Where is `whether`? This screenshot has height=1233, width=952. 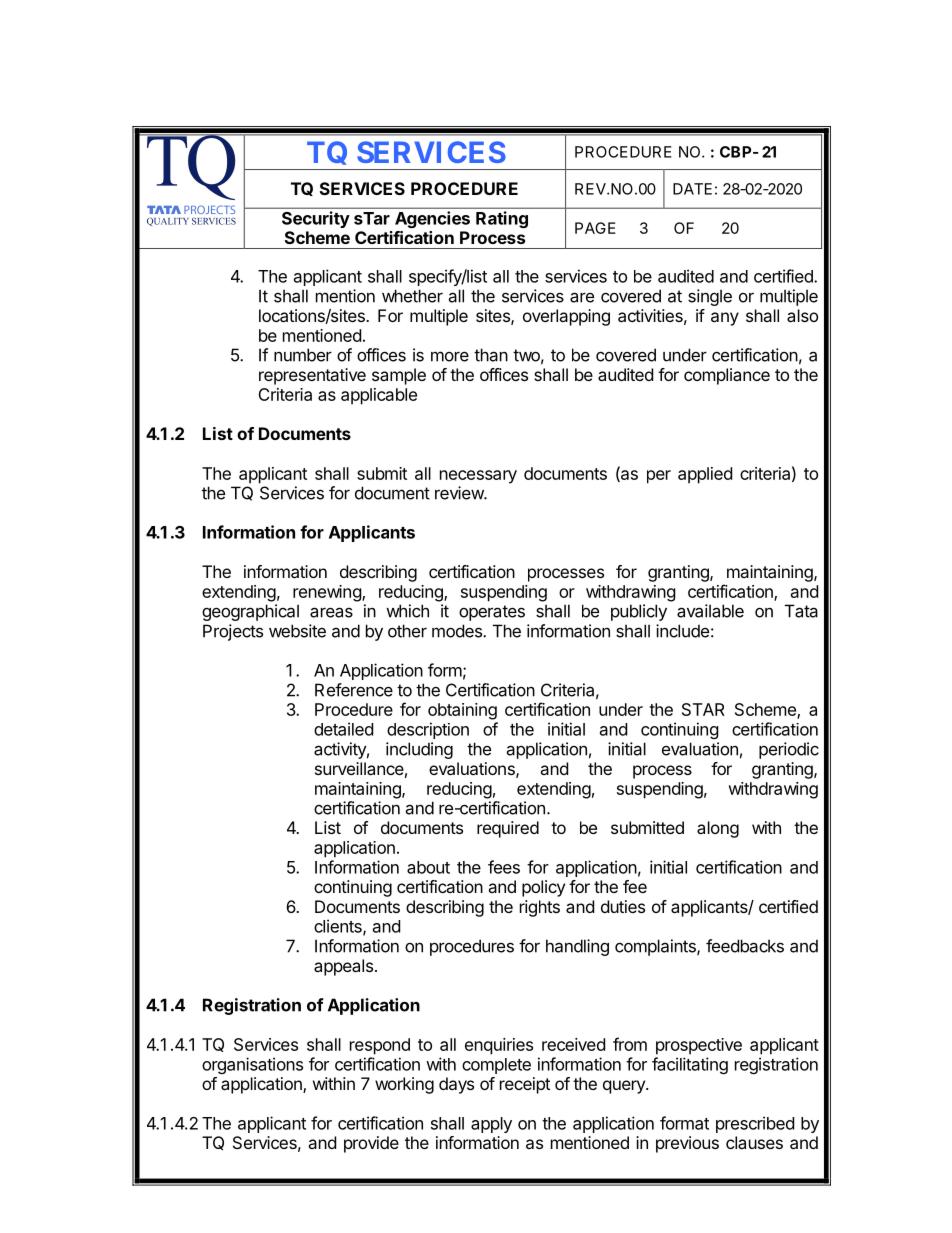 whether is located at coordinates (412, 296).
